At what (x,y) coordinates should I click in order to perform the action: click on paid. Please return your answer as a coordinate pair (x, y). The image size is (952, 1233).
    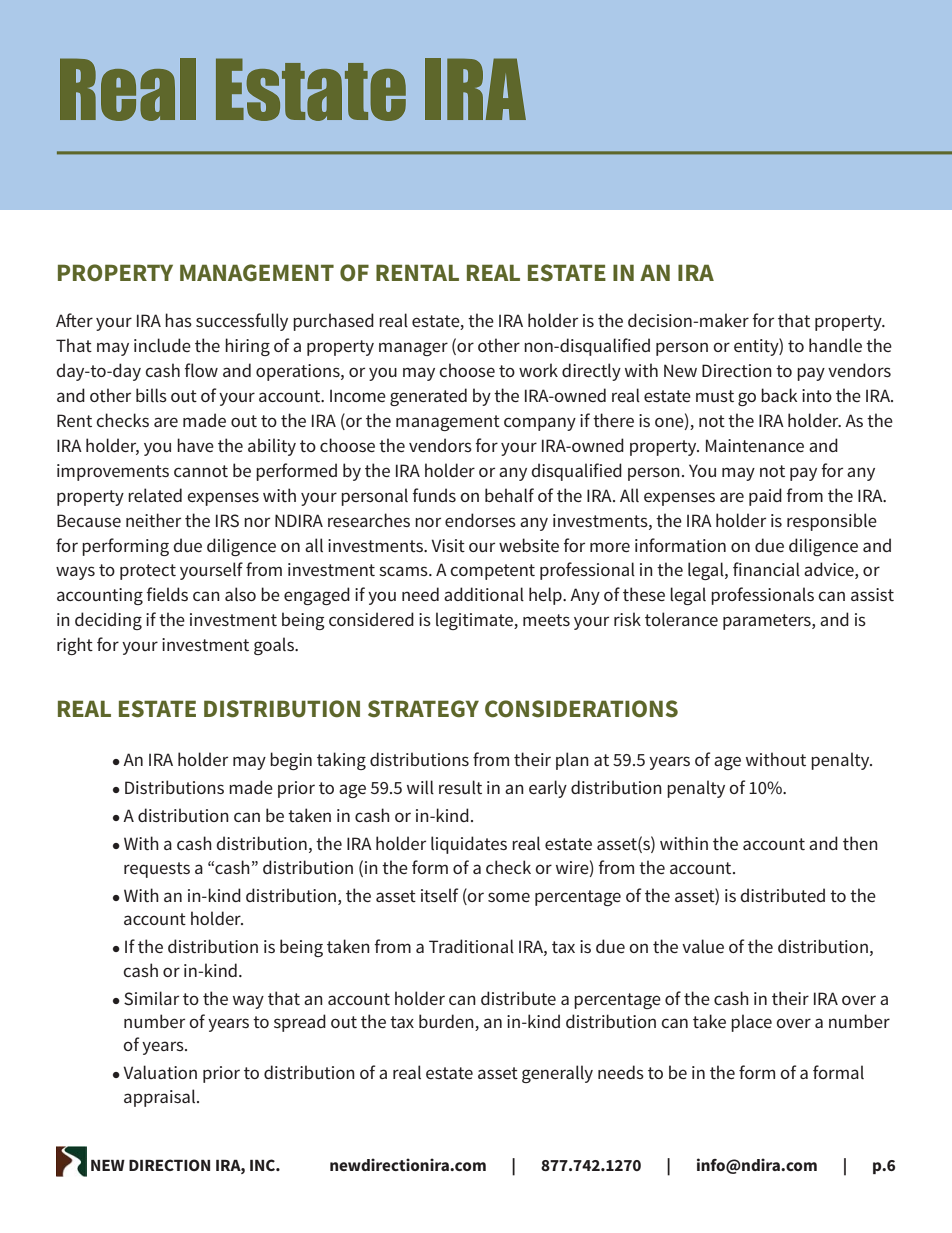
    Looking at the image, I should click on (765, 497).
